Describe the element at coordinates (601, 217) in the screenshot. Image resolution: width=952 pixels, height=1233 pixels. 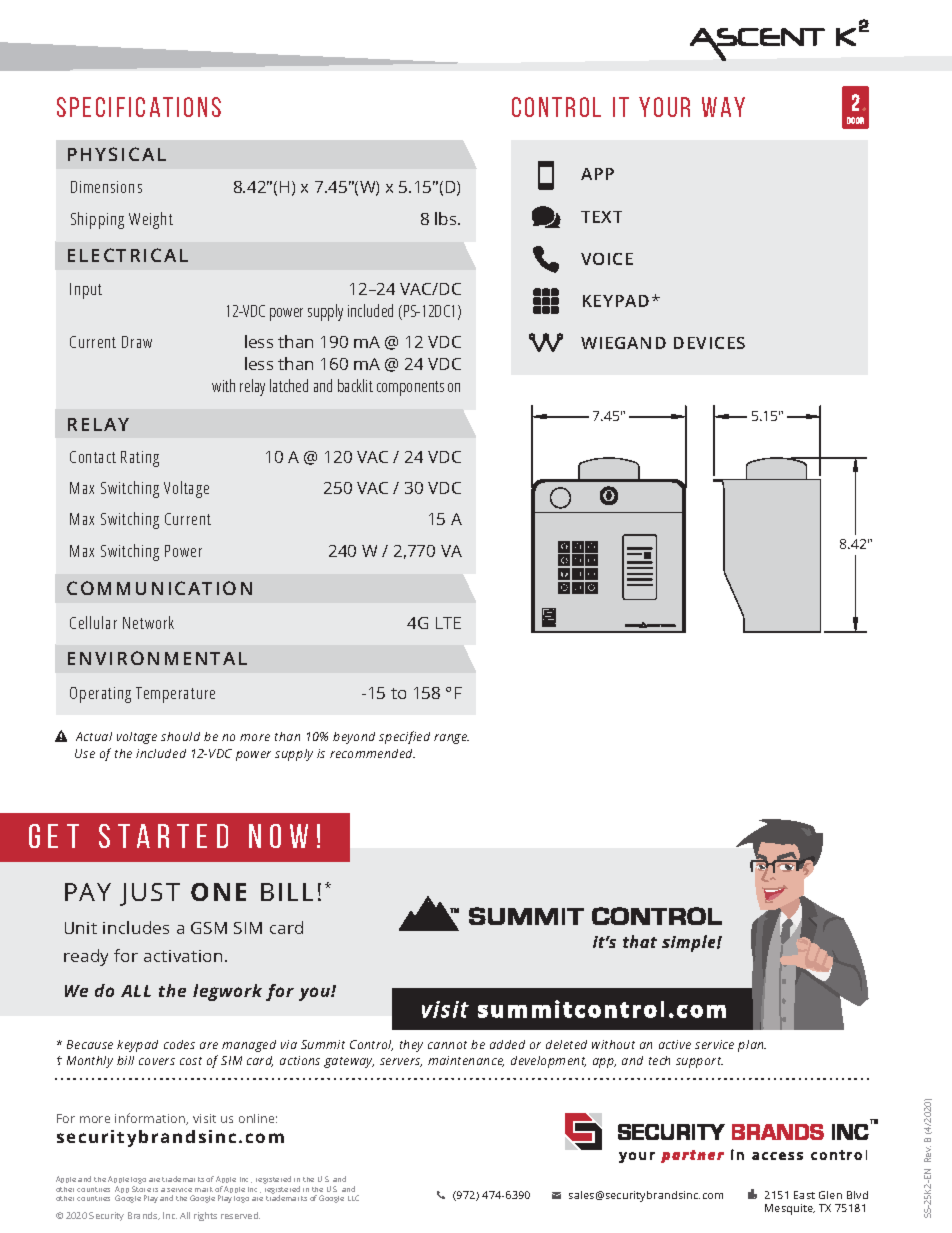
I see `TEXT` at that location.
